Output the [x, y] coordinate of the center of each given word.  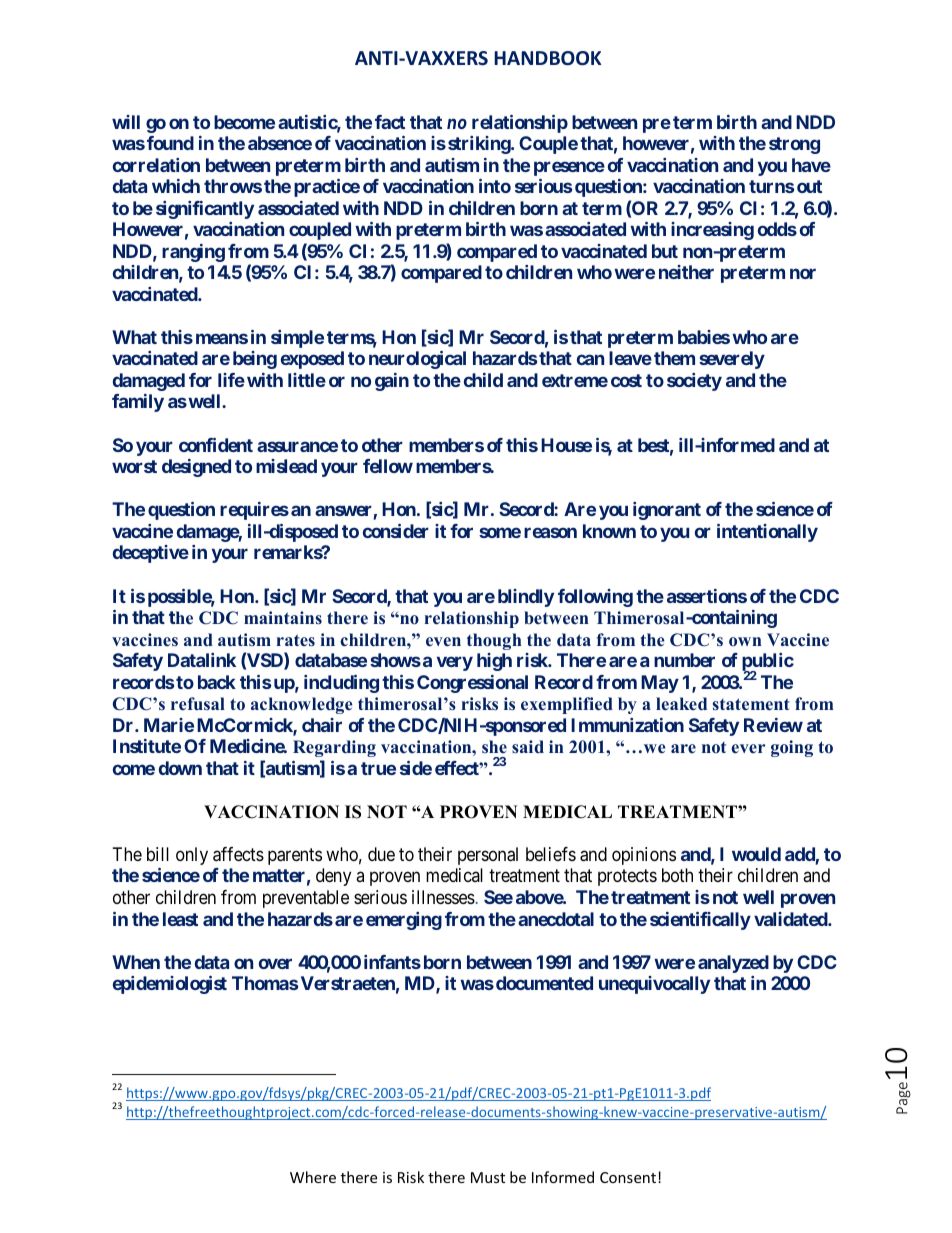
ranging [193, 253]
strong [794, 145]
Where [313, 1177]
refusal [198, 704]
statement [751, 704]
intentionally [767, 532]
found [170, 143]
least [180, 919]
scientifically [700, 920]
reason [550, 532]
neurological [417, 360]
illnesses [443, 897]
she [494, 747]
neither [686, 272]
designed [196, 468]
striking [480, 145]
